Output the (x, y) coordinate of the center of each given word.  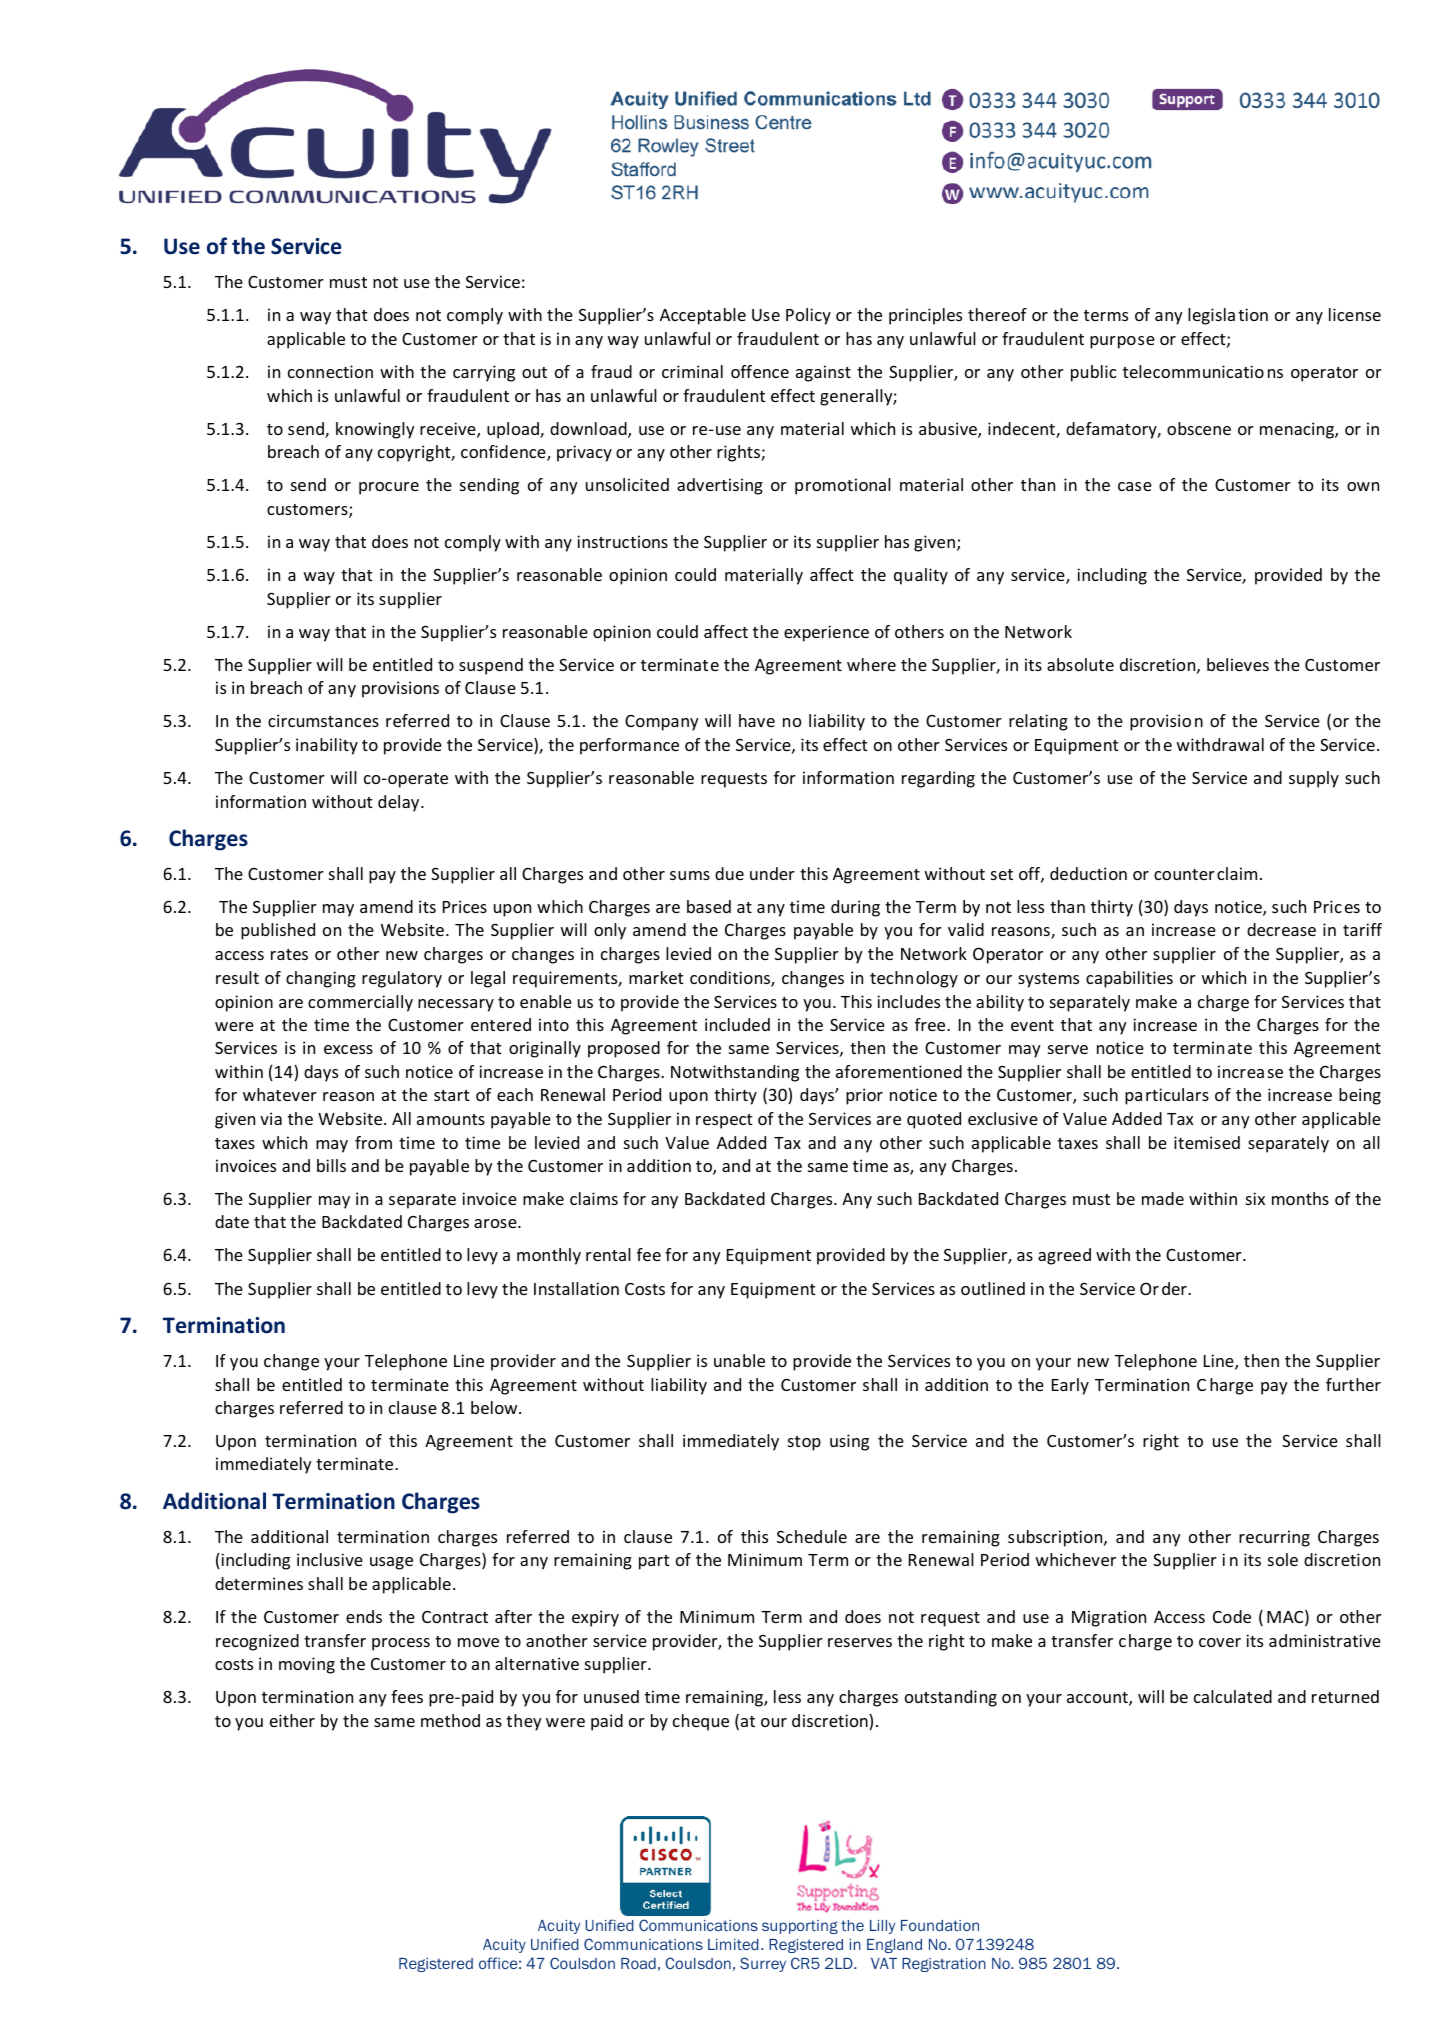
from (373, 1142)
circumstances (323, 720)
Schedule (812, 1536)
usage (391, 1563)
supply (1314, 779)
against (823, 373)
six (1255, 1198)
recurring (1274, 1538)
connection (330, 371)
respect (724, 1121)
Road (638, 1963)
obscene (1199, 428)
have (757, 720)
